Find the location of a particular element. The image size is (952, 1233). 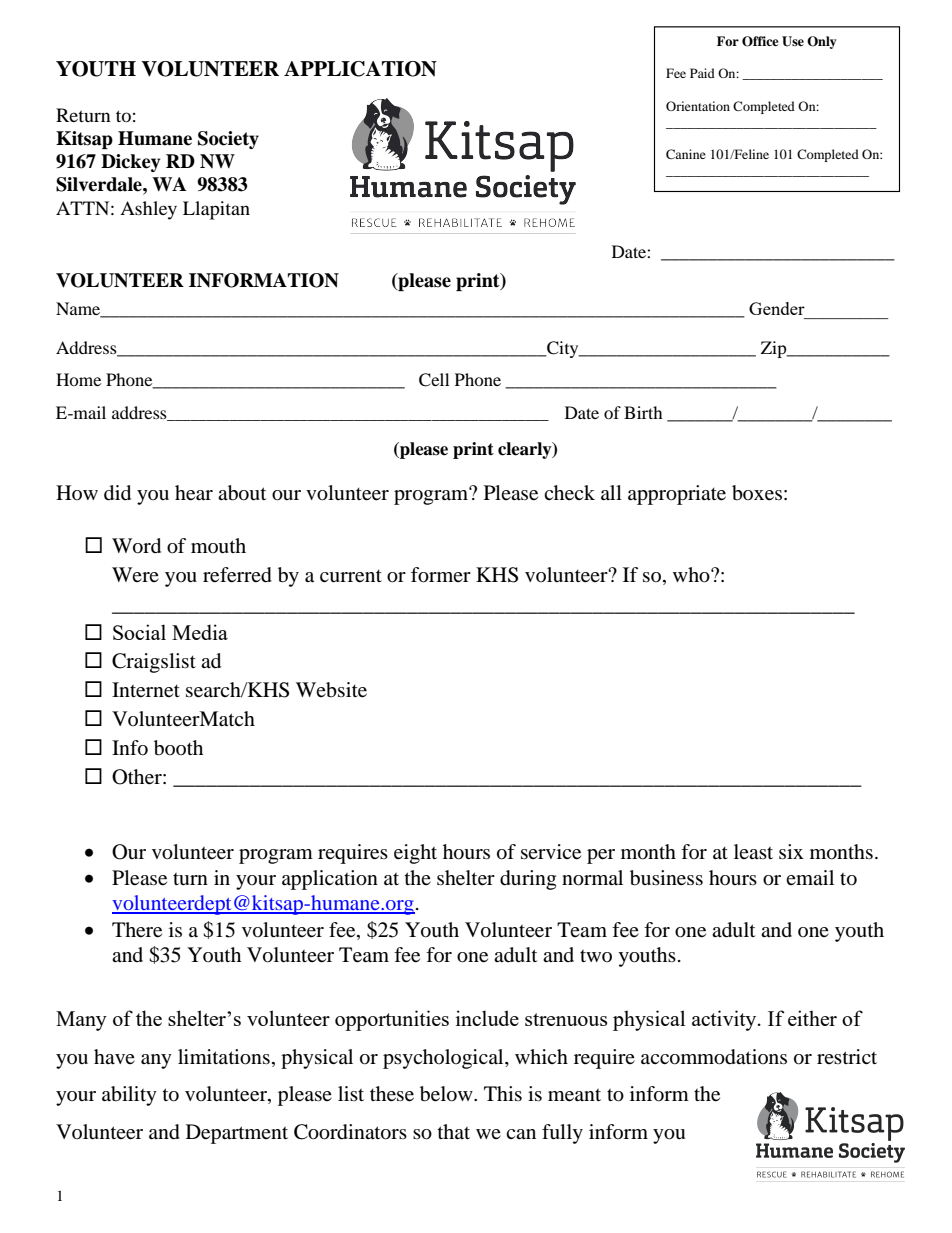

There is located at coordinates (137, 930).
